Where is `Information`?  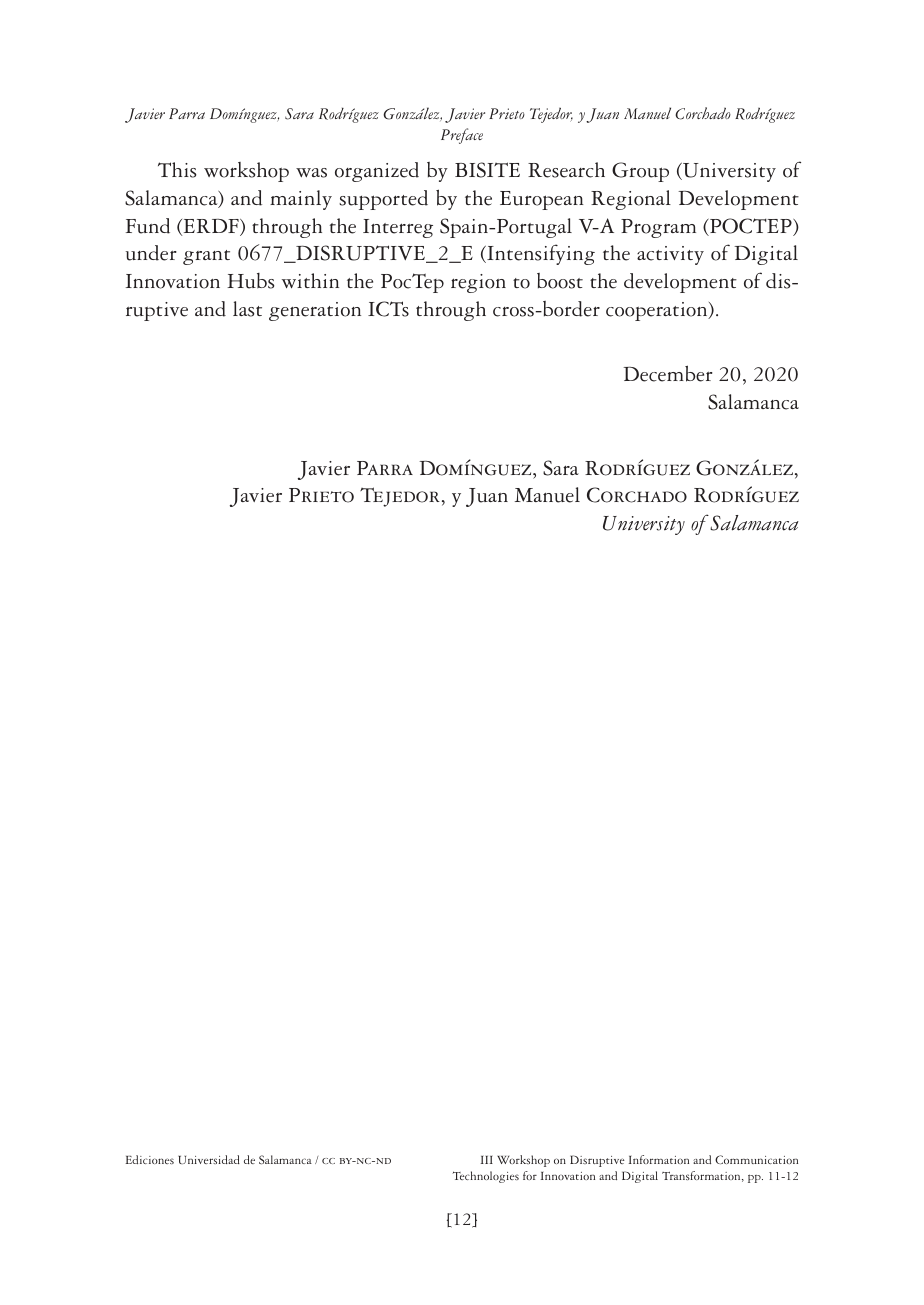 Information is located at coordinates (659, 1159).
